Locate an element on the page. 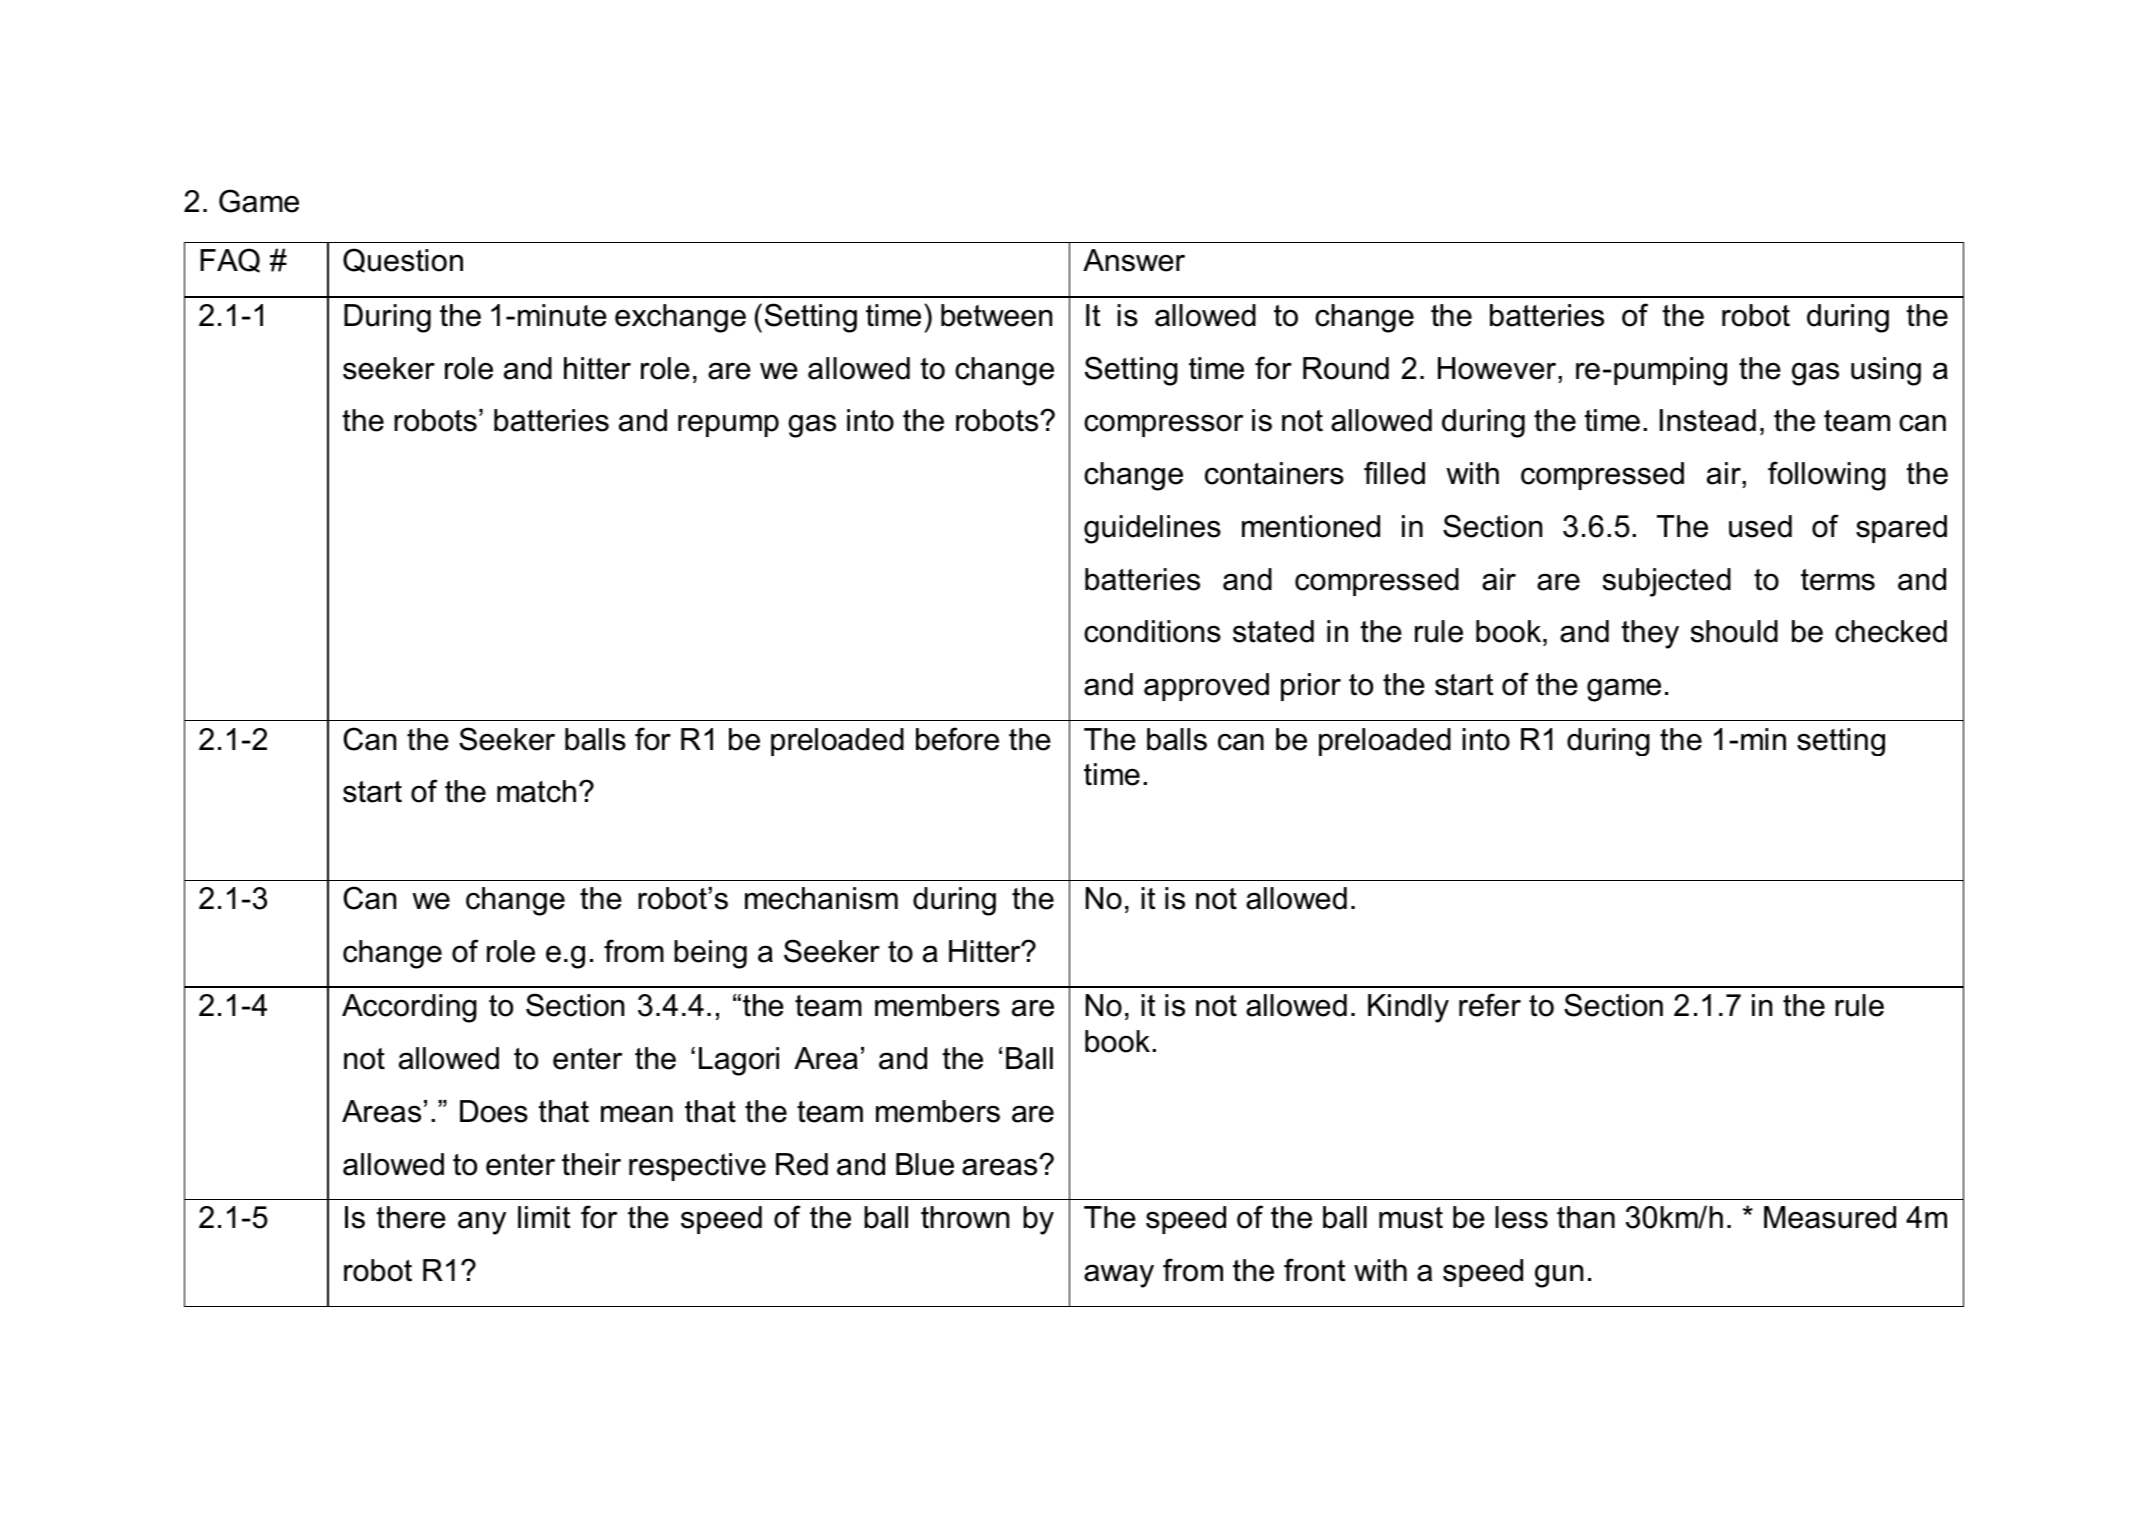 This image has width=2147, height=1518. using is located at coordinates (1886, 371).
